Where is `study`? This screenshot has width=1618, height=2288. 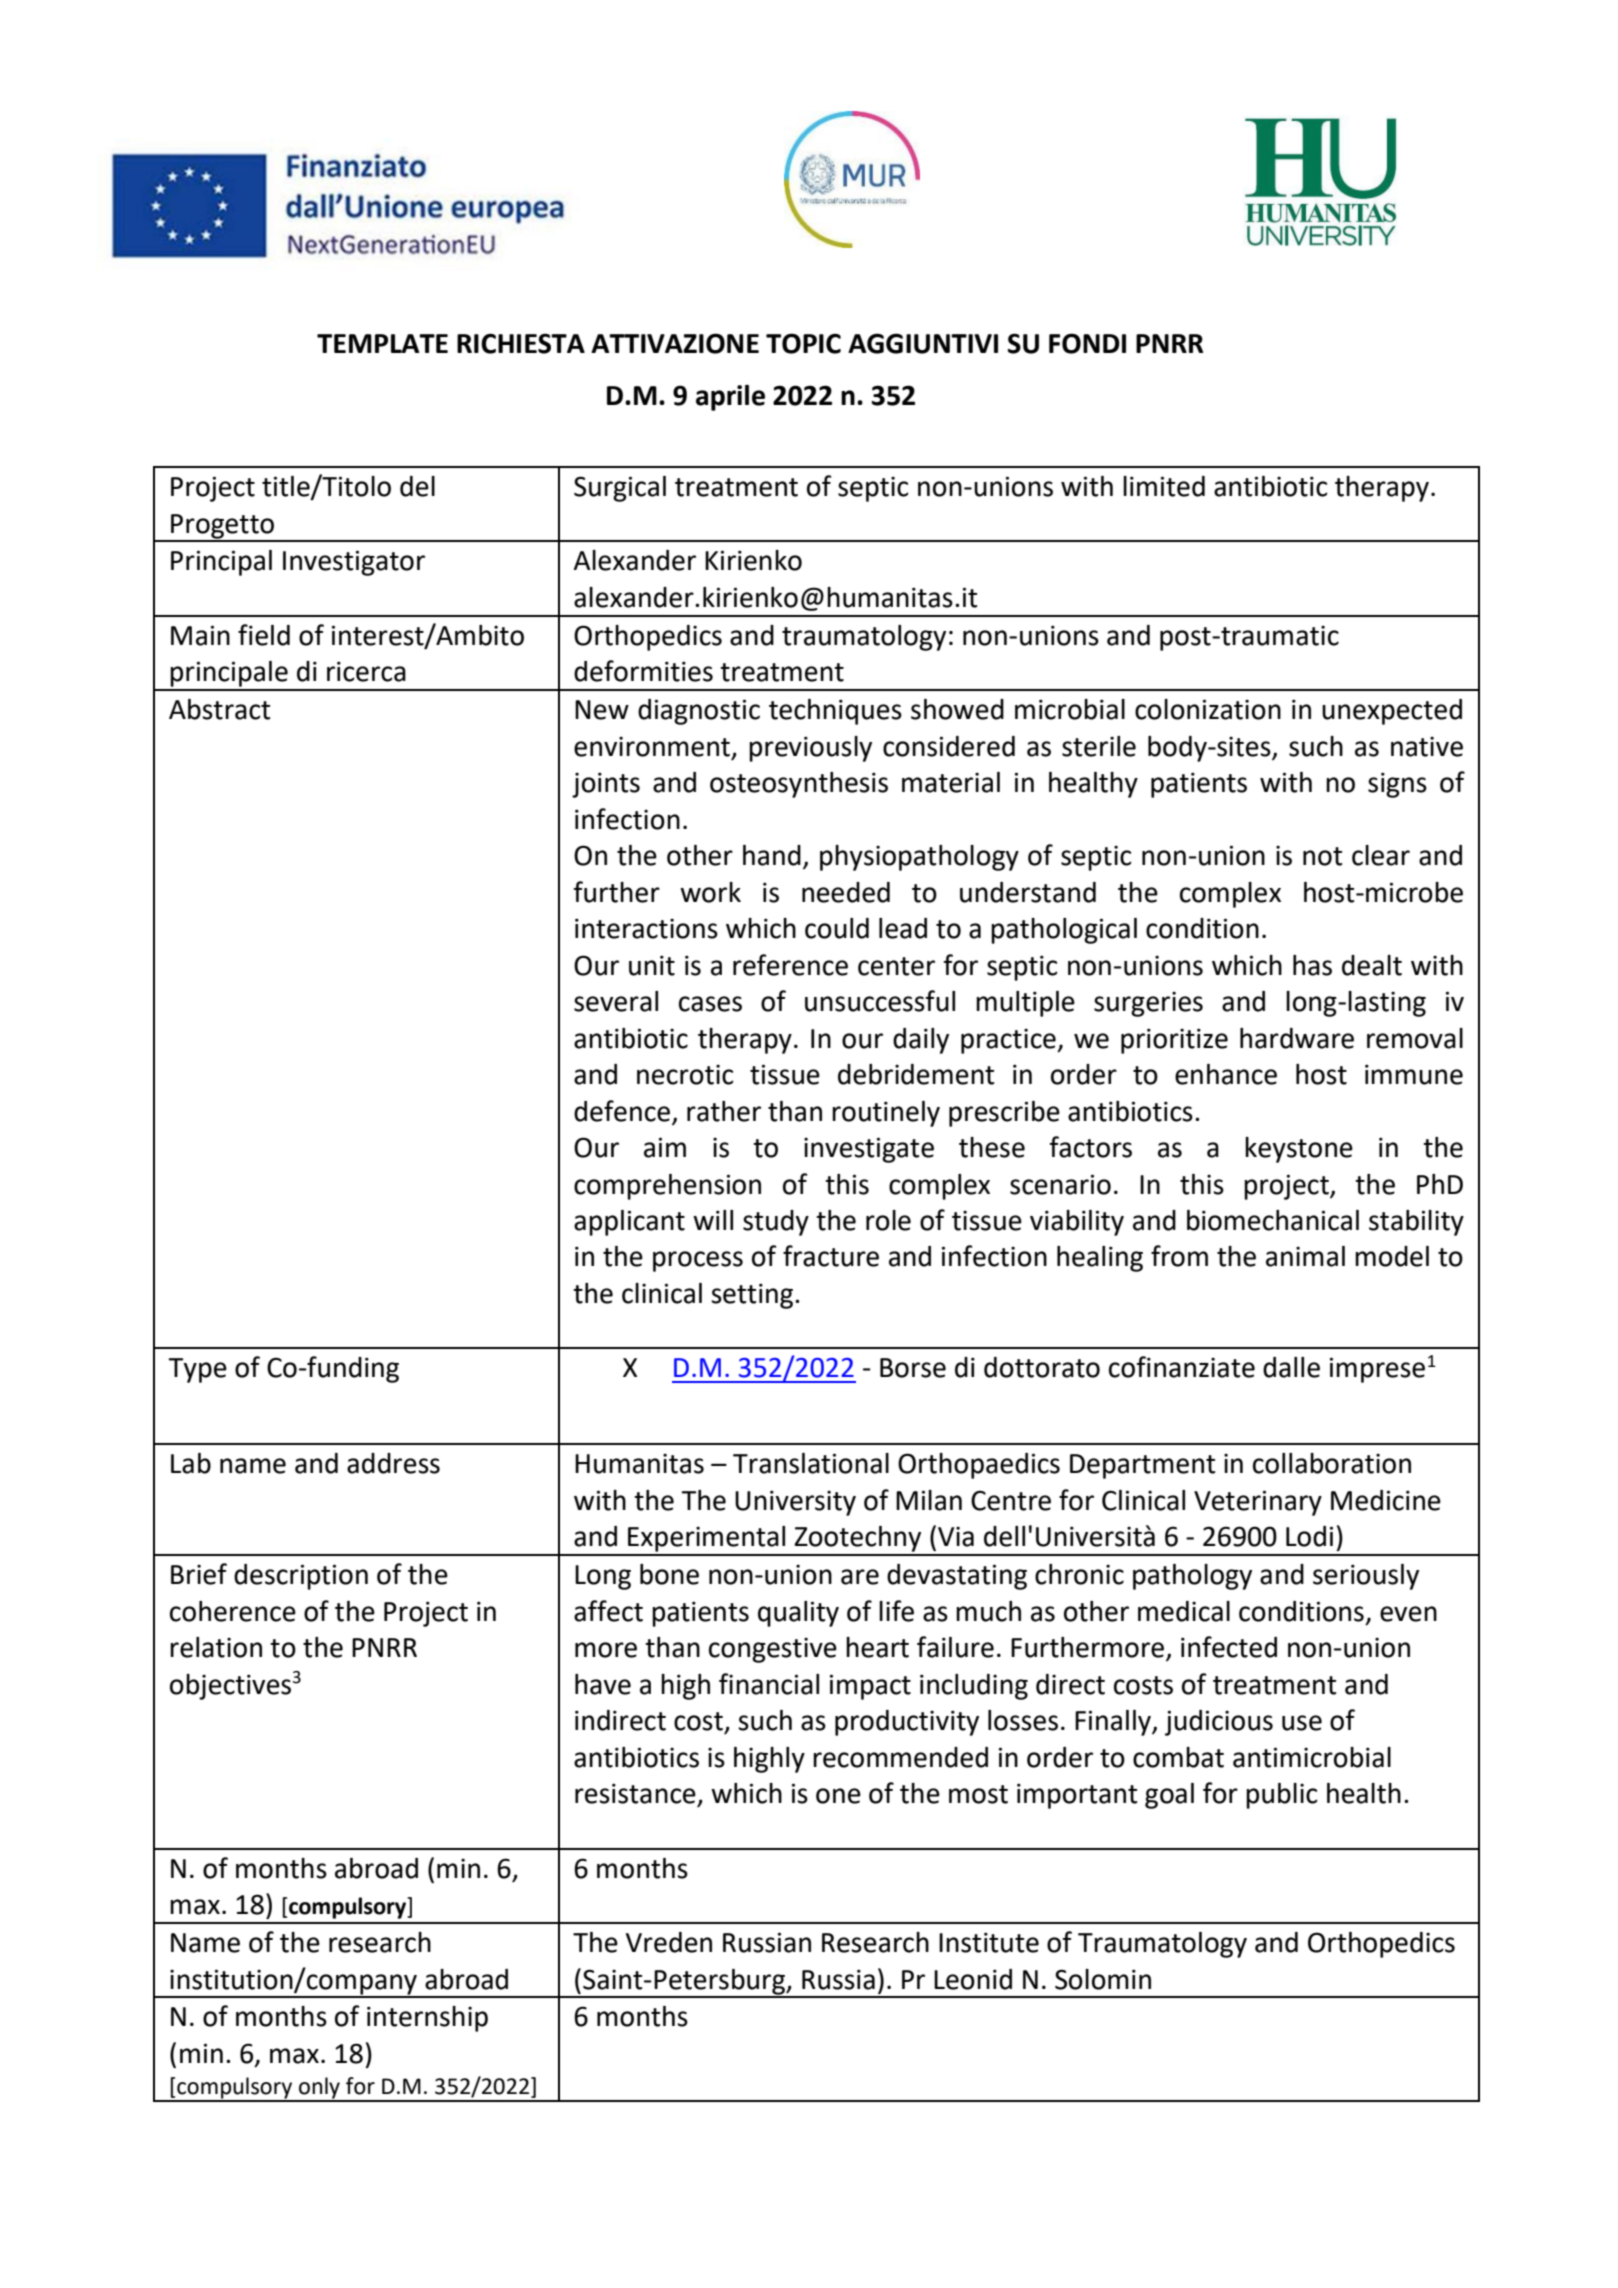 study is located at coordinates (776, 1223).
